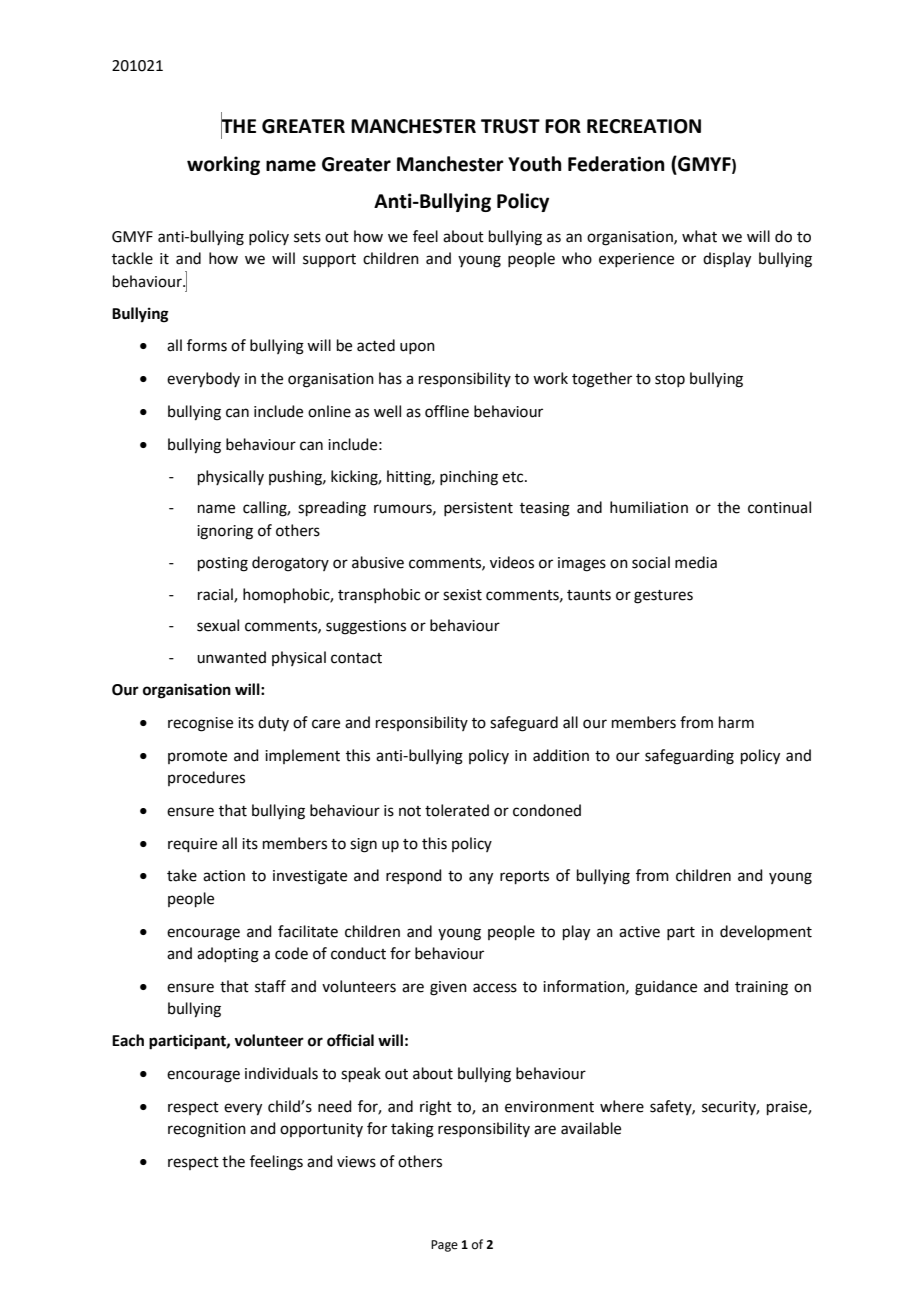 Image resolution: width=924 pixels, height=1308 pixels. What do you see at coordinates (639, 932) in the screenshot?
I see `active` at bounding box center [639, 932].
